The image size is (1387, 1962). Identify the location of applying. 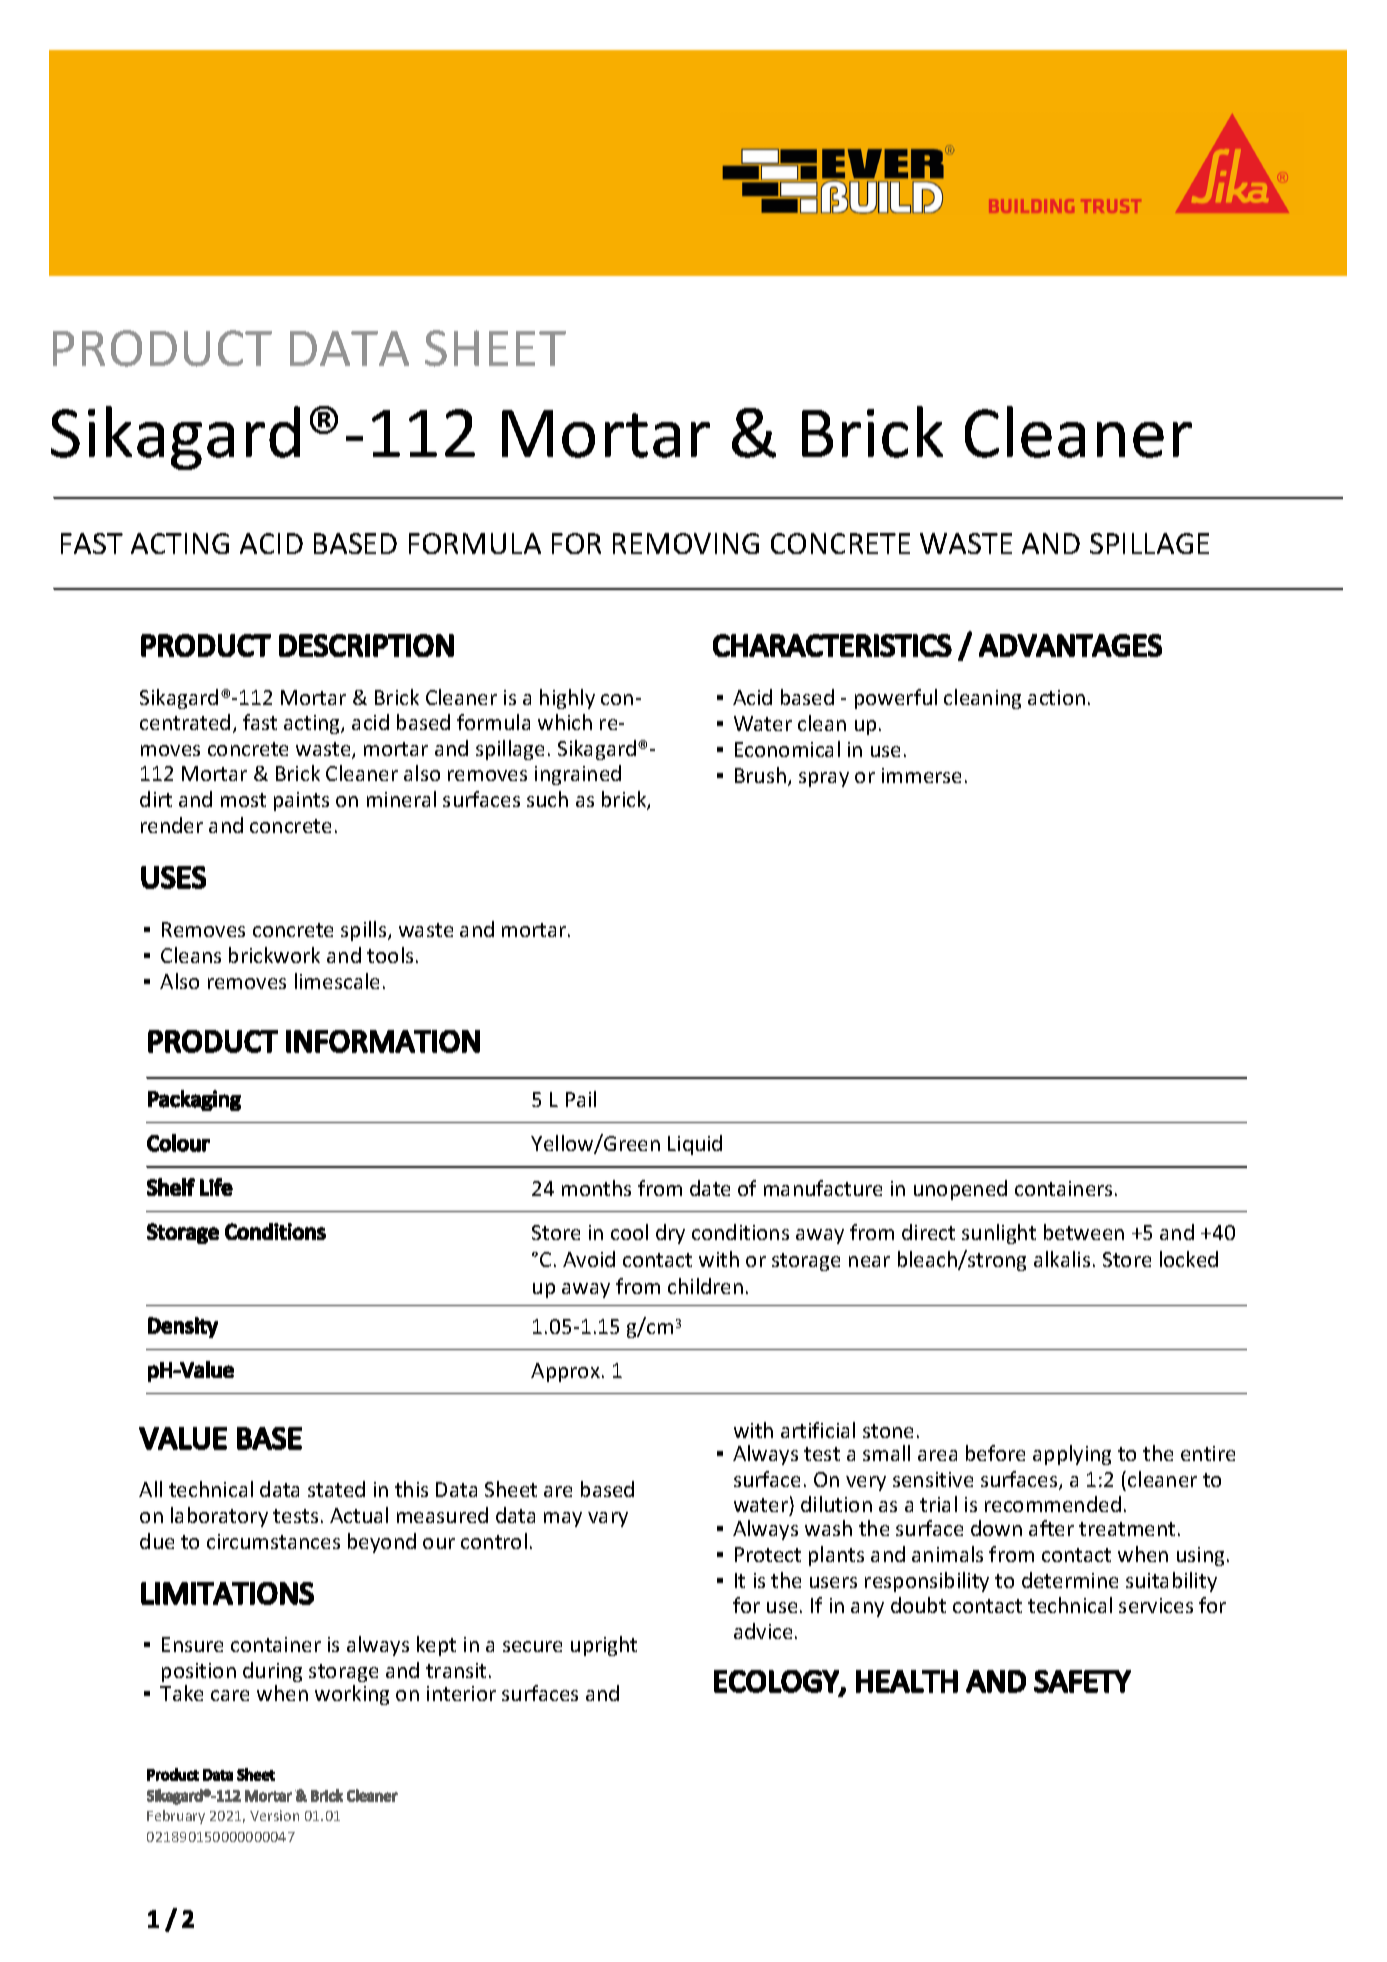
(1072, 1455).
